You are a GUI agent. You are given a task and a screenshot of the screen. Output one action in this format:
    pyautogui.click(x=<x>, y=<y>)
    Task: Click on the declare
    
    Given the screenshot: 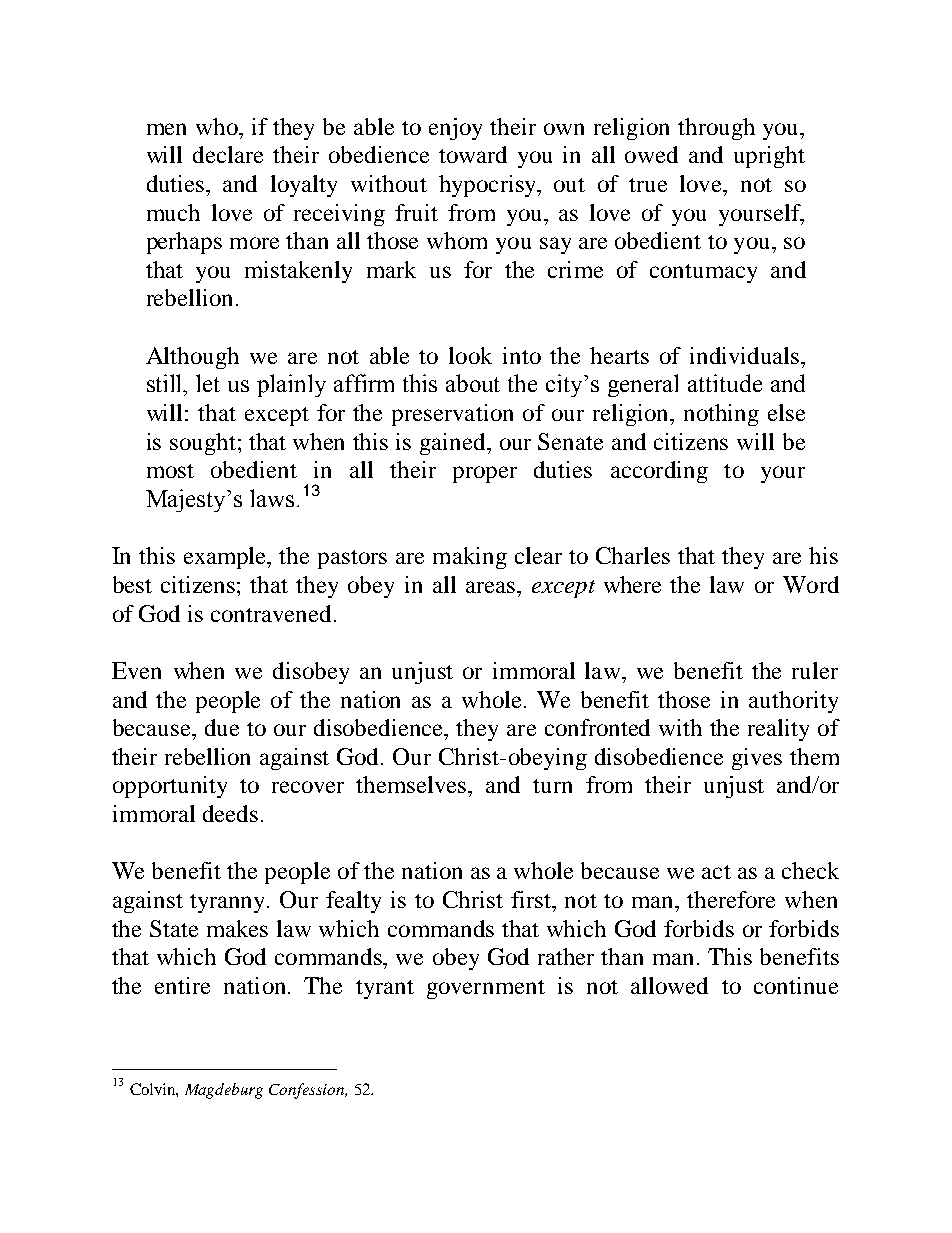 What is the action you would take?
    pyautogui.click(x=228, y=154)
